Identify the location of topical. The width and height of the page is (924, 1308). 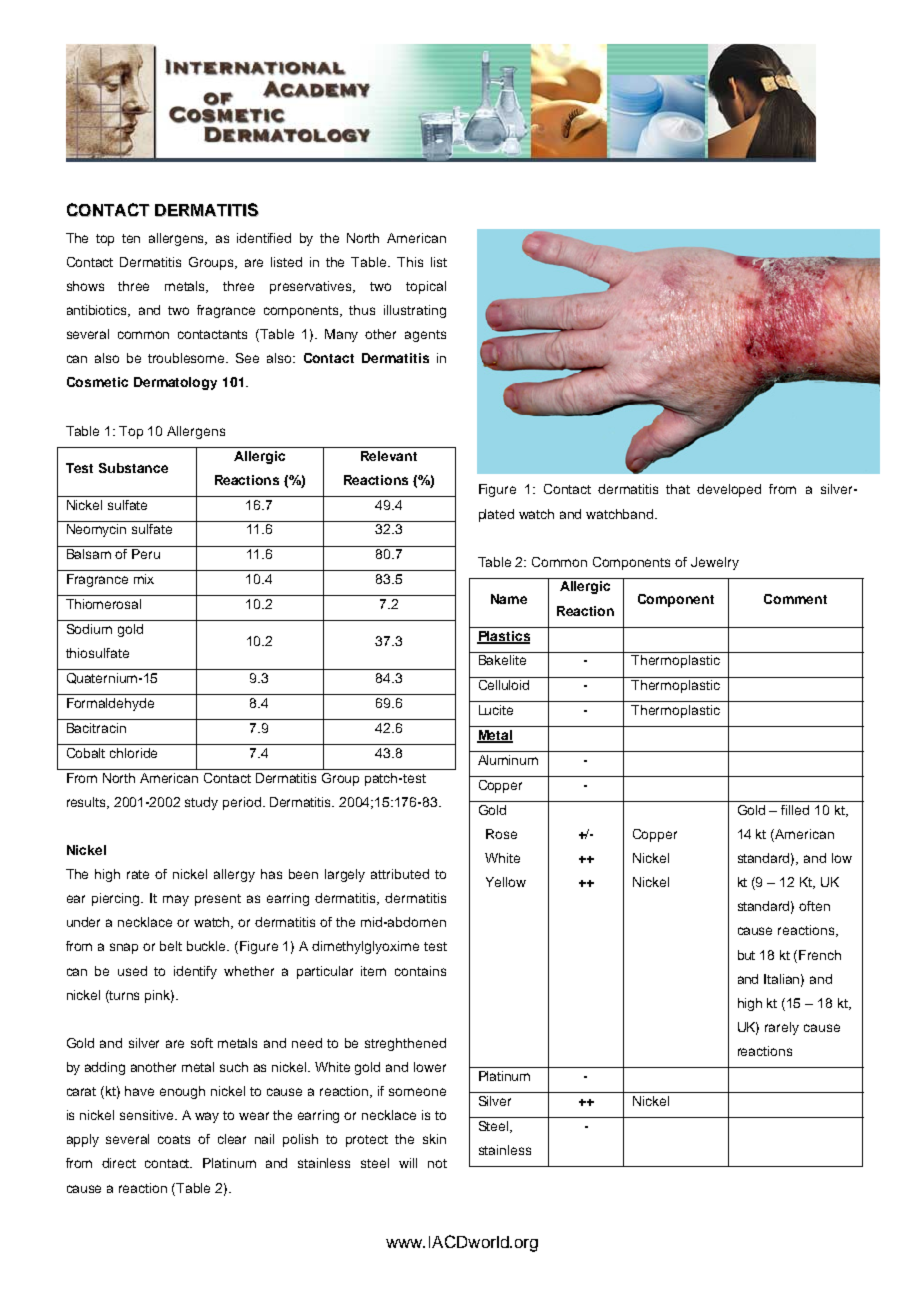
(426, 287).
